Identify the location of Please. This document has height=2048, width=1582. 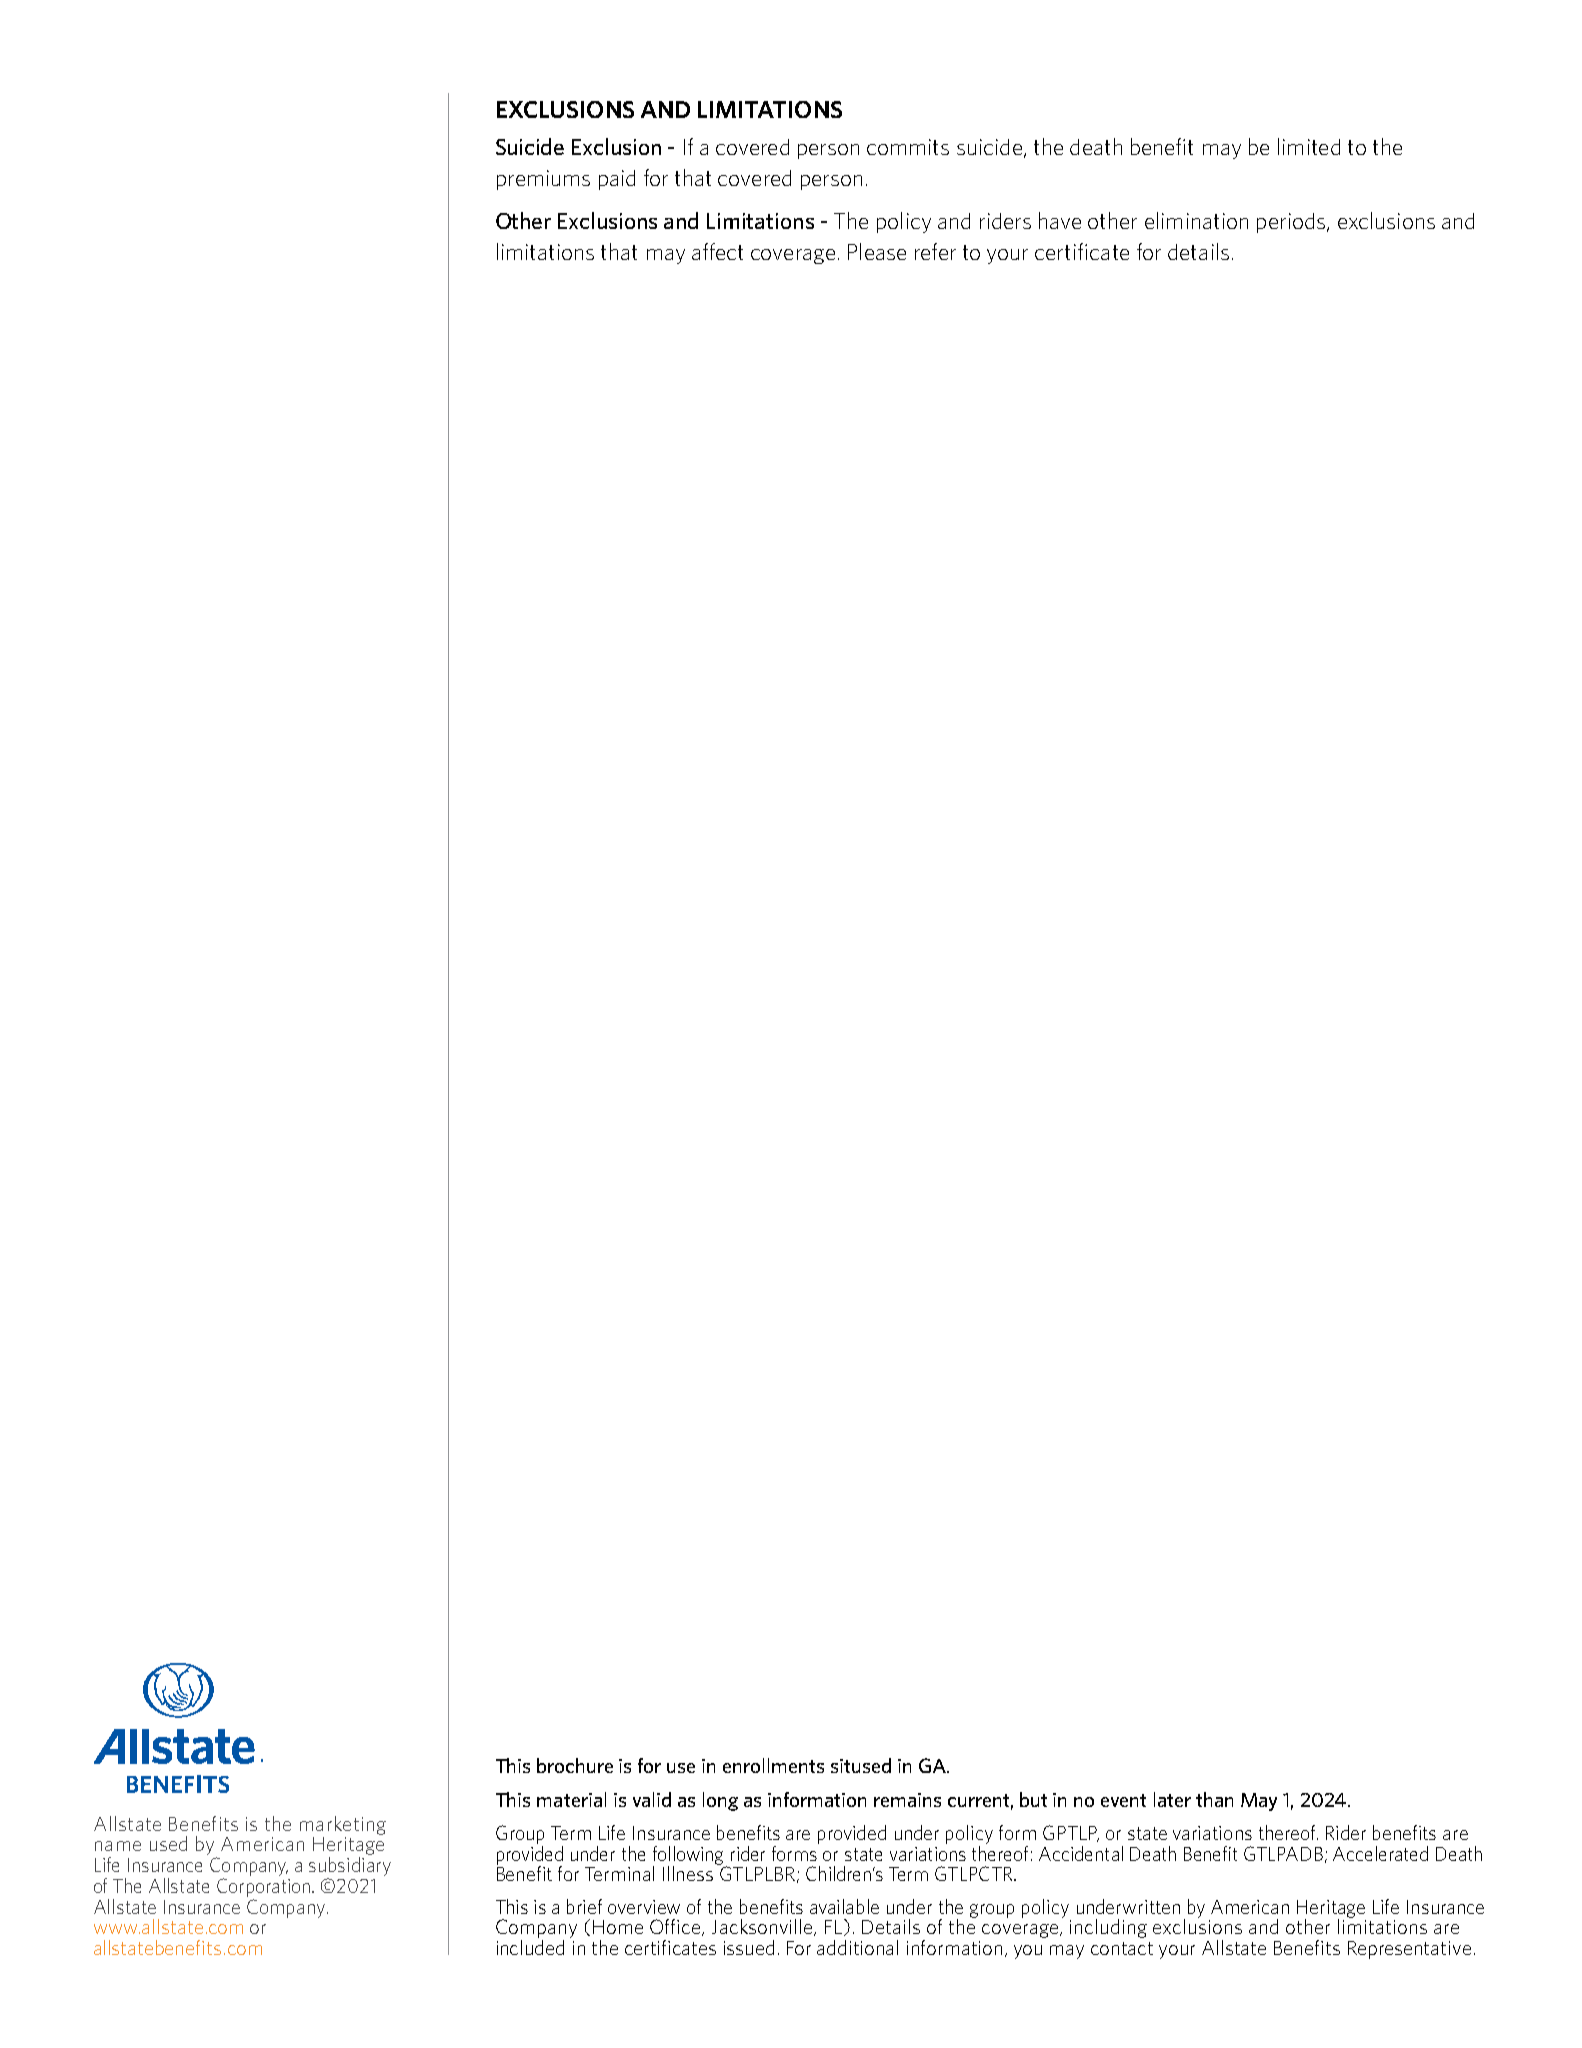
(877, 251).
